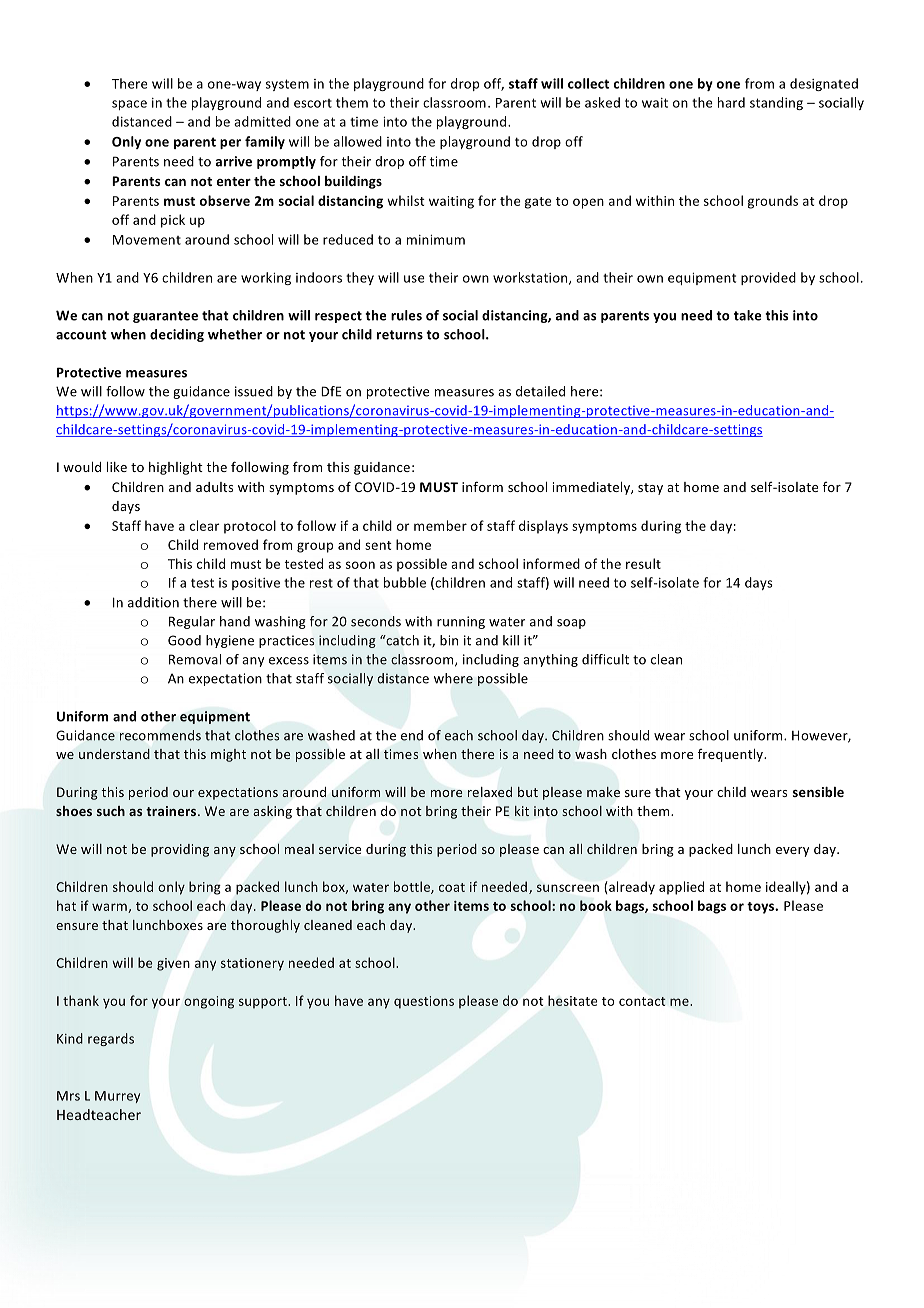 This screenshot has height=1308, width=924. I want to click on hard, so click(731, 102).
